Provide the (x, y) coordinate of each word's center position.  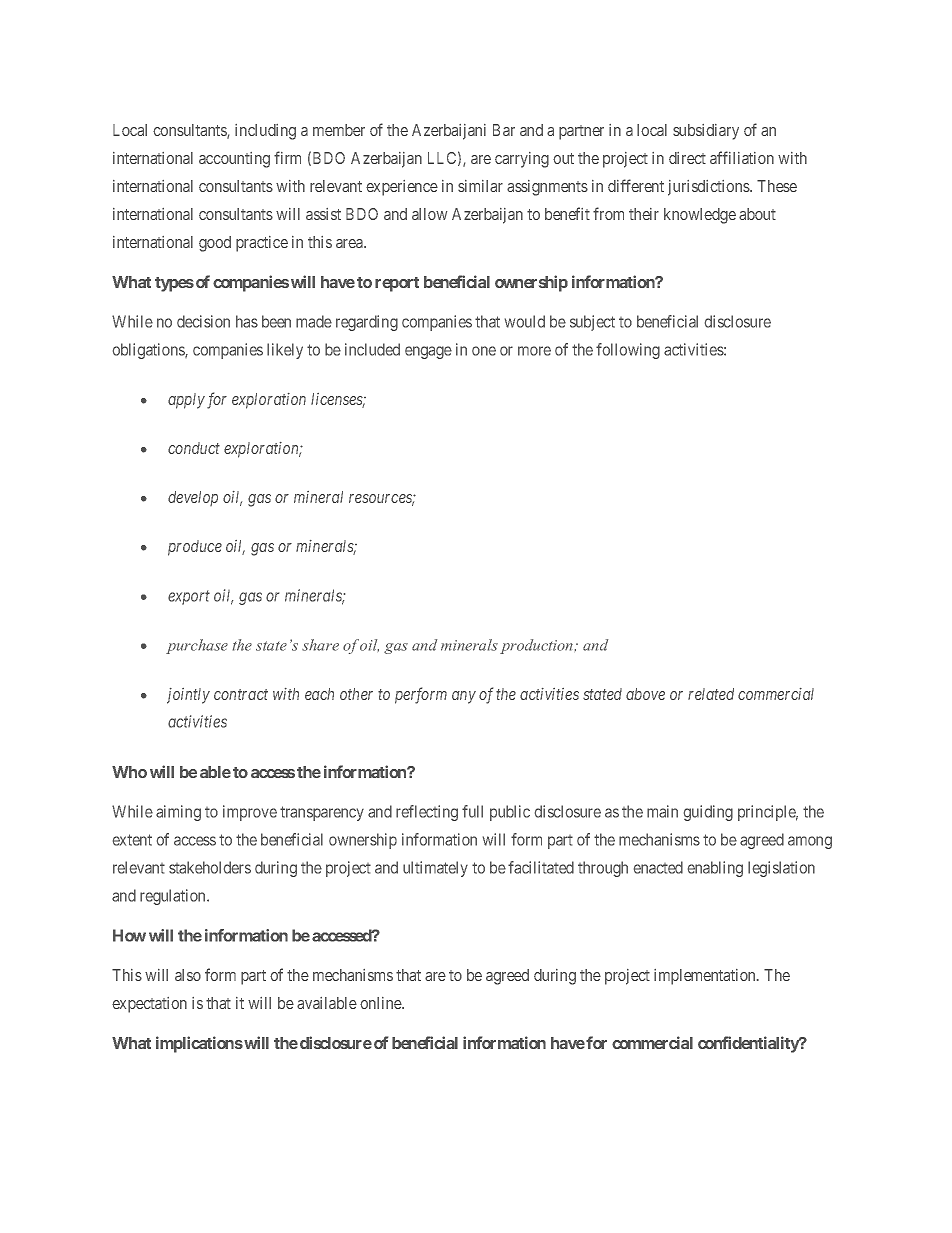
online (381, 1003)
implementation (706, 977)
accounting (234, 160)
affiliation (742, 157)
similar (480, 186)
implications (199, 1044)
